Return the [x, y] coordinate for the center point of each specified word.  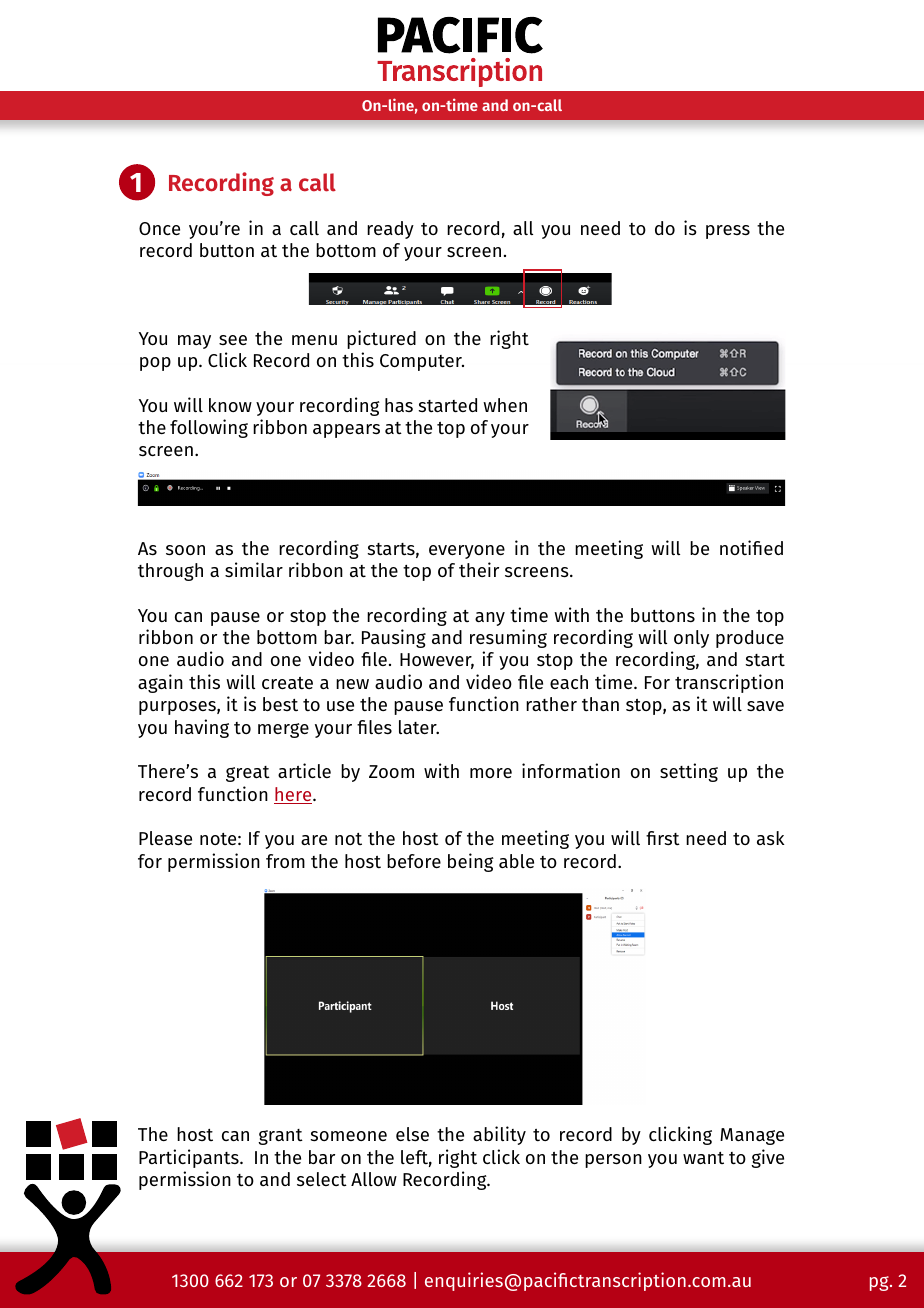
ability [499, 1135]
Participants [190, 1158]
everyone [467, 552]
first [663, 838]
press [728, 232]
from [285, 861]
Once [159, 228]
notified [751, 547]
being [471, 862]
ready [390, 230]
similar [254, 569]
